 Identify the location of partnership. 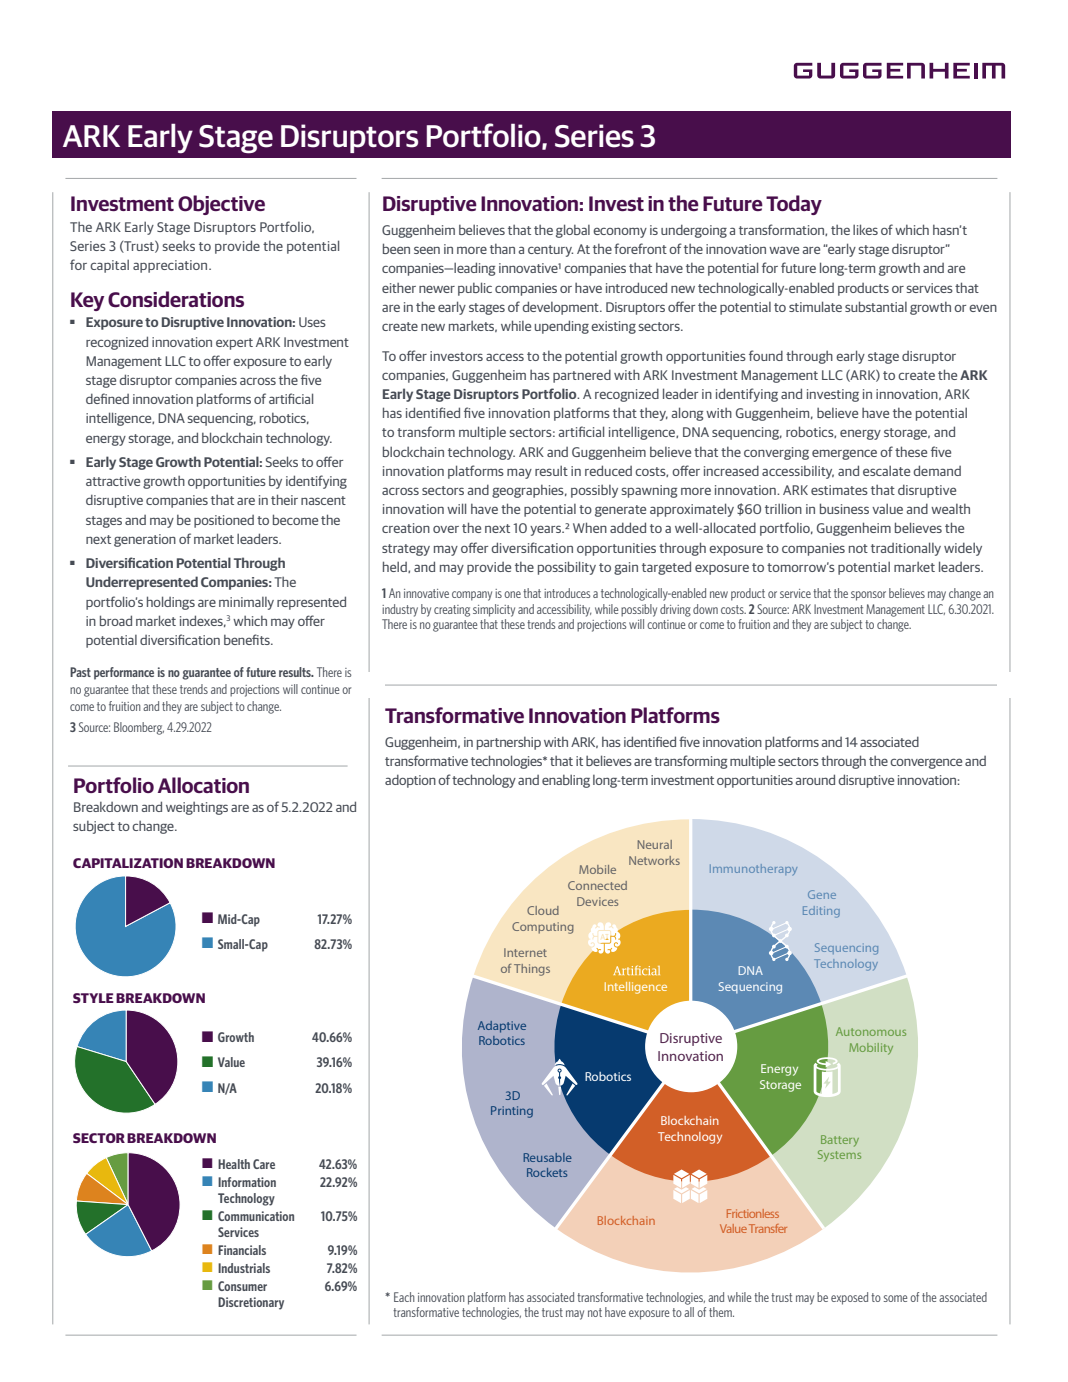
(509, 743).
